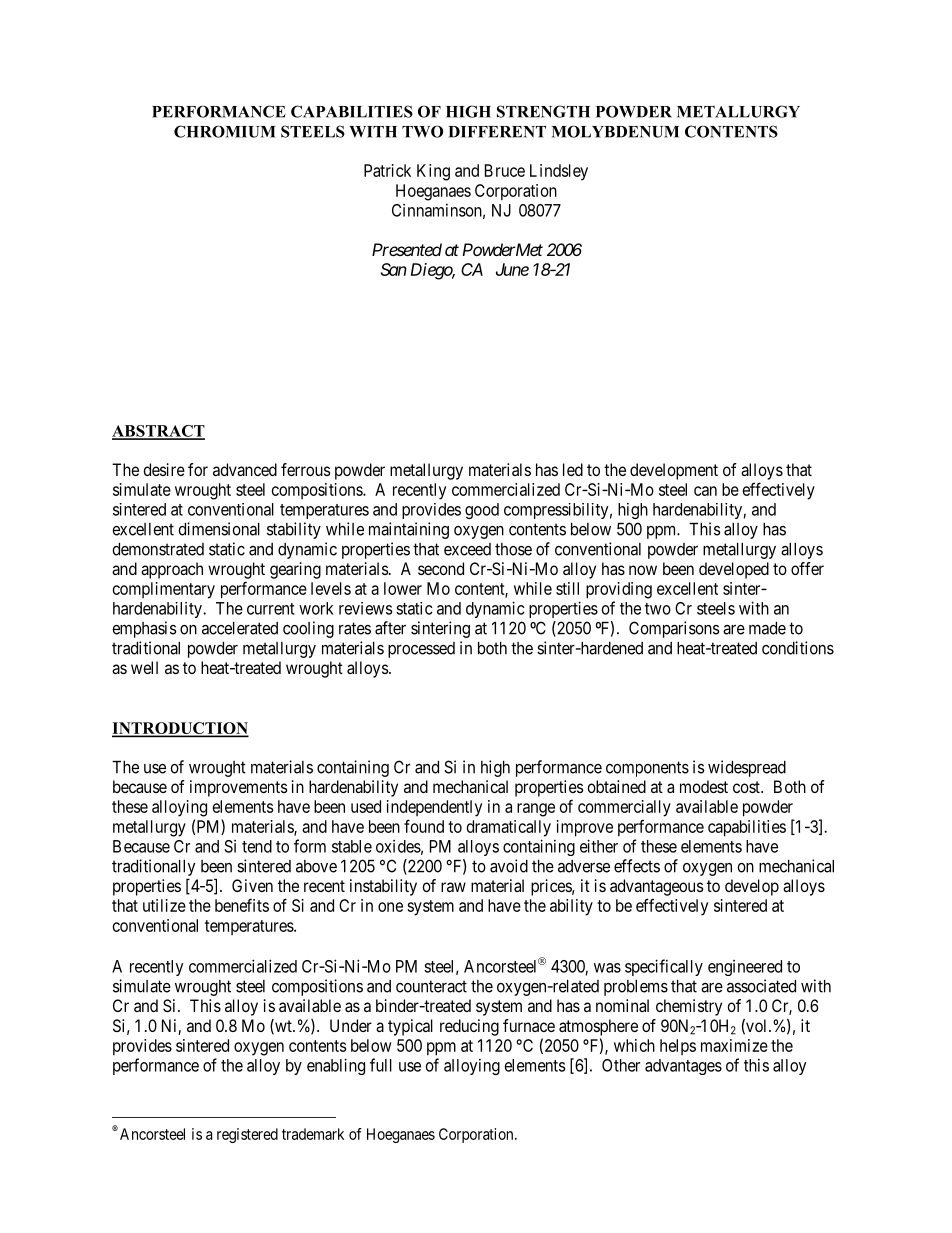 This screenshot has width=952, height=1233. What do you see at coordinates (245, 469) in the screenshot?
I see `advanced` at bounding box center [245, 469].
